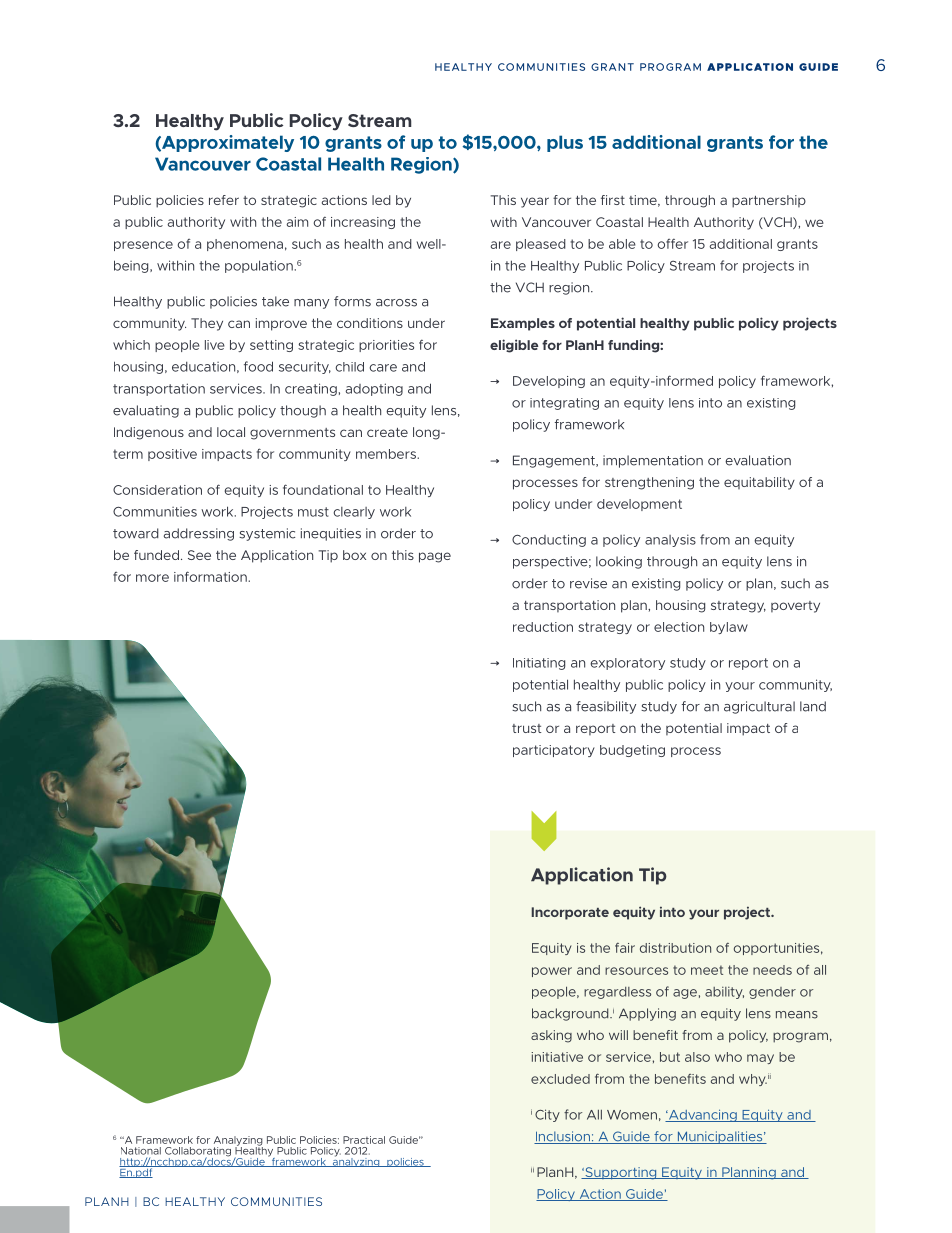  Describe the element at coordinates (141, 1151) in the document. I see `National` at that location.
